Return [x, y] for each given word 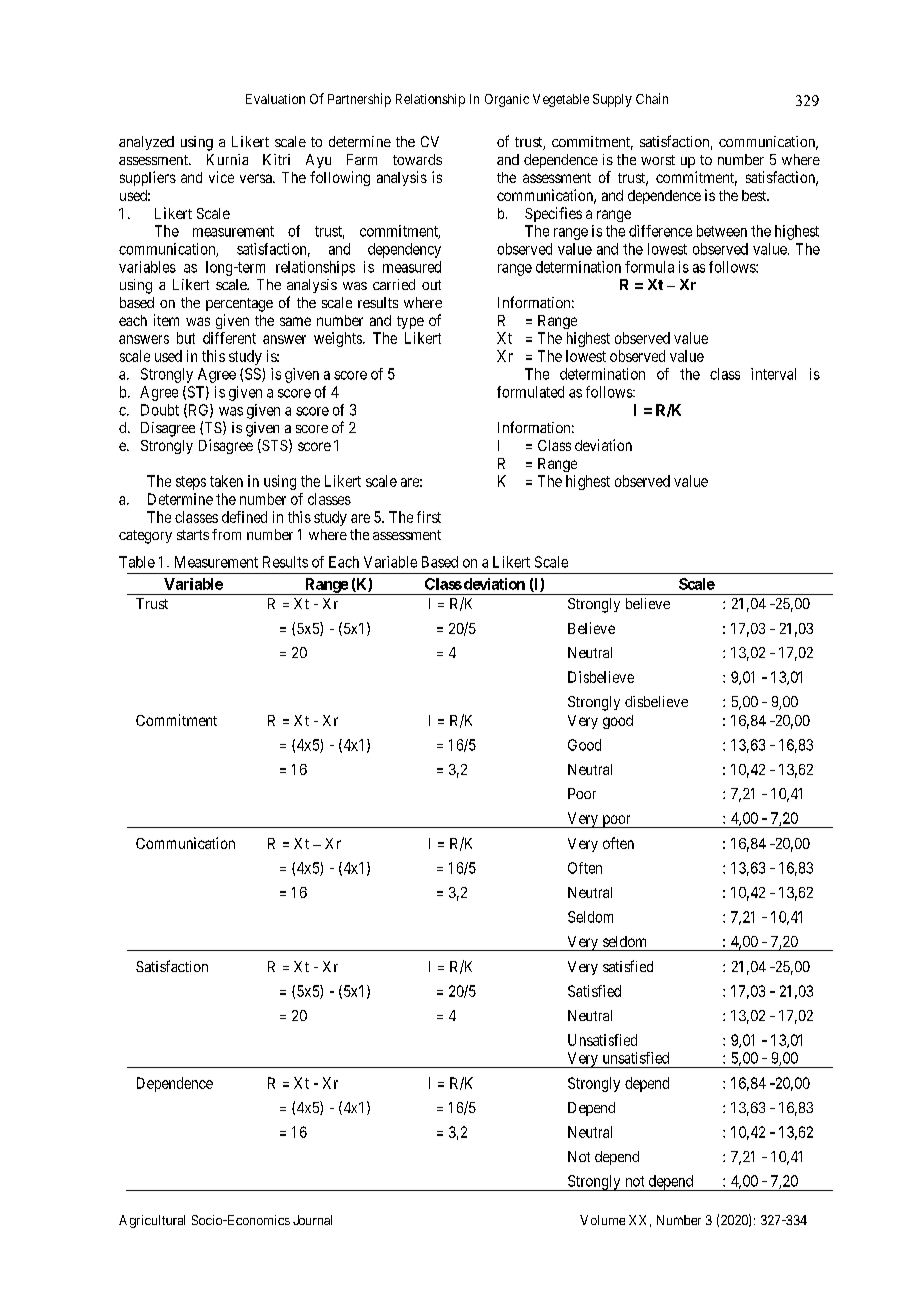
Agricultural [152, 1221]
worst [658, 160]
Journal [312, 1220]
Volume [602, 1220]
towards [417, 159]
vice [221, 177]
